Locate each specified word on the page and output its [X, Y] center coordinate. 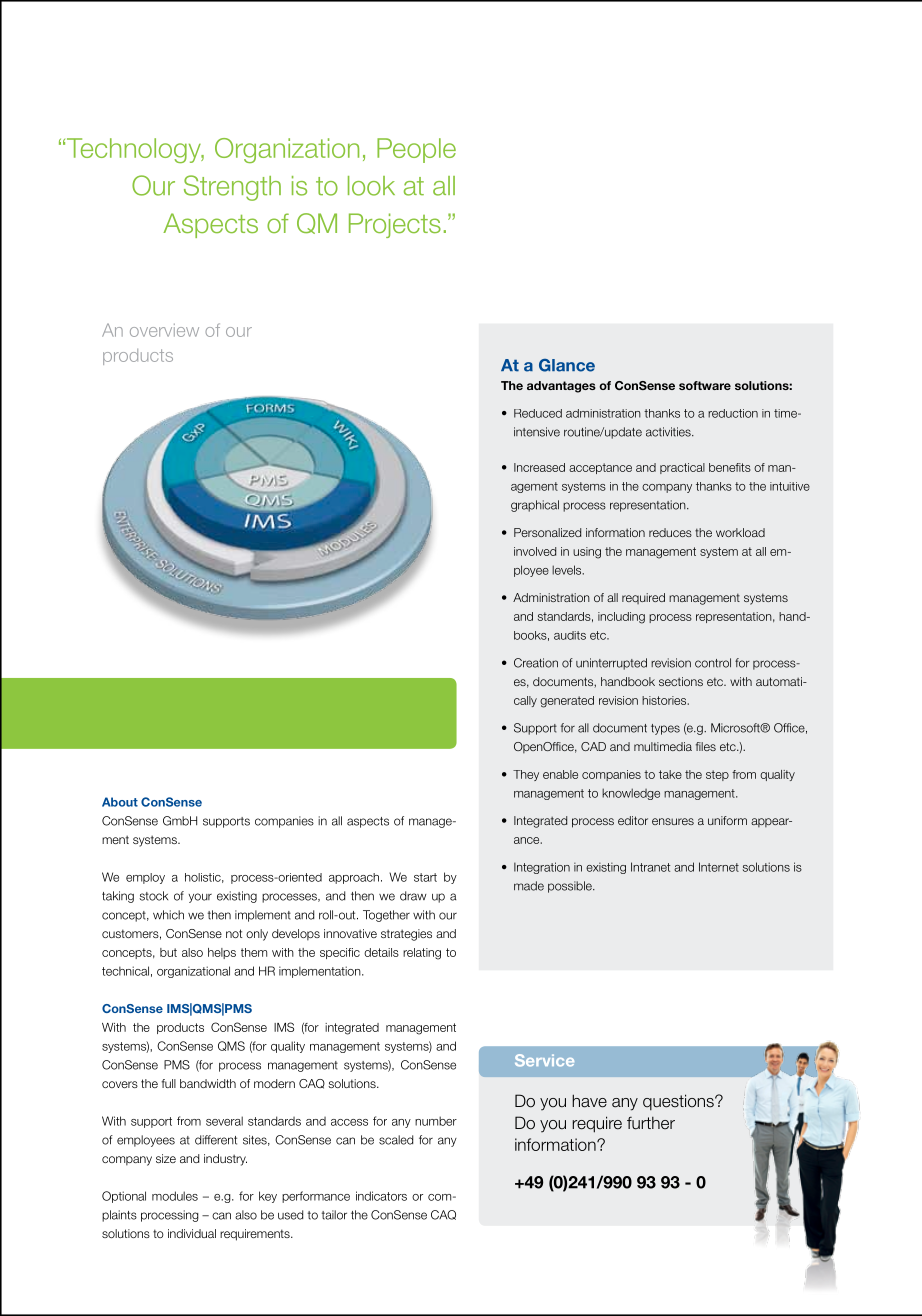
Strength [232, 188]
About [120, 802]
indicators [381, 1196]
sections [681, 681]
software [705, 385]
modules [175, 1196]
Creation [536, 663]
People [416, 150]
